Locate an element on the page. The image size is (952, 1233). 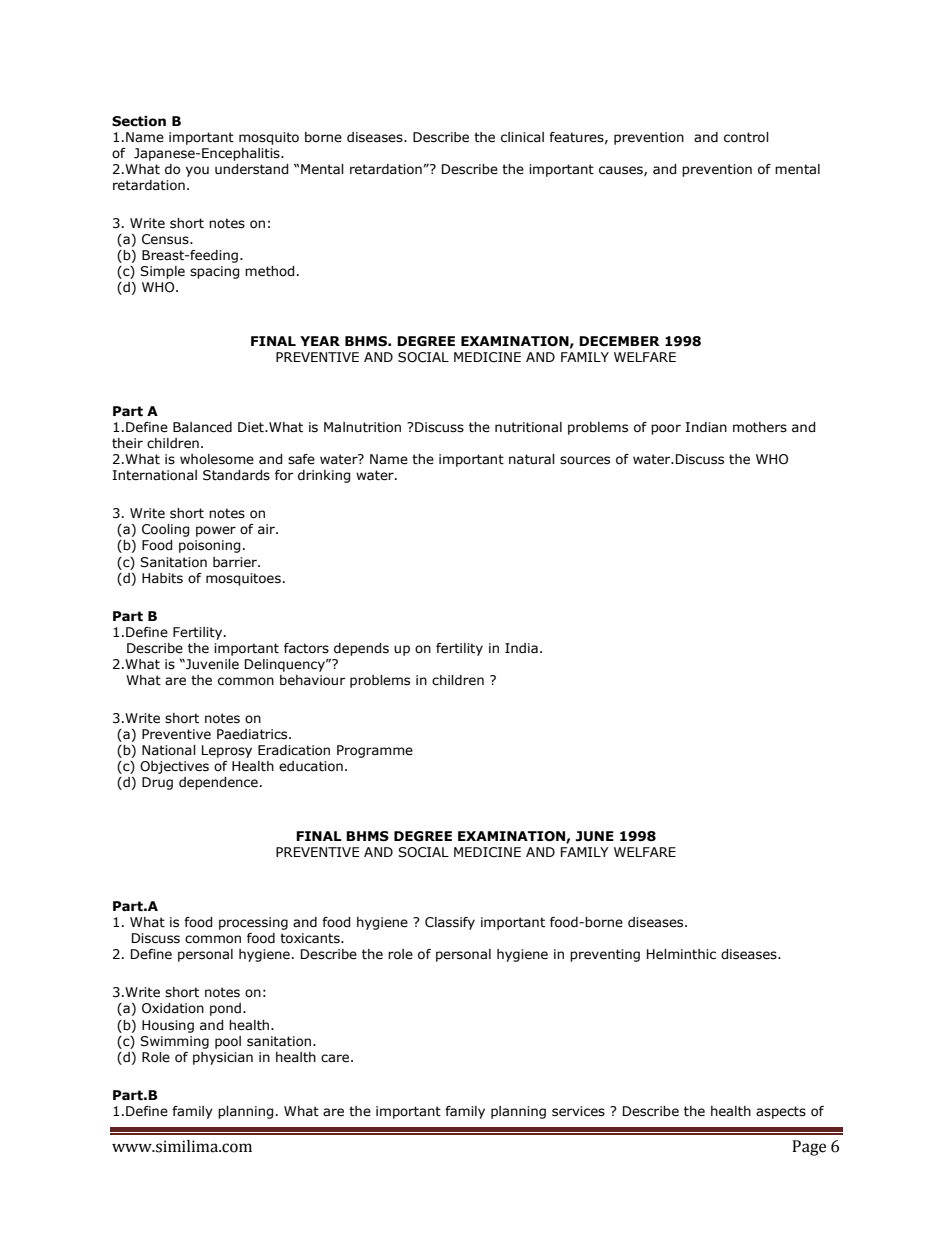
Balanced is located at coordinates (202, 427).
